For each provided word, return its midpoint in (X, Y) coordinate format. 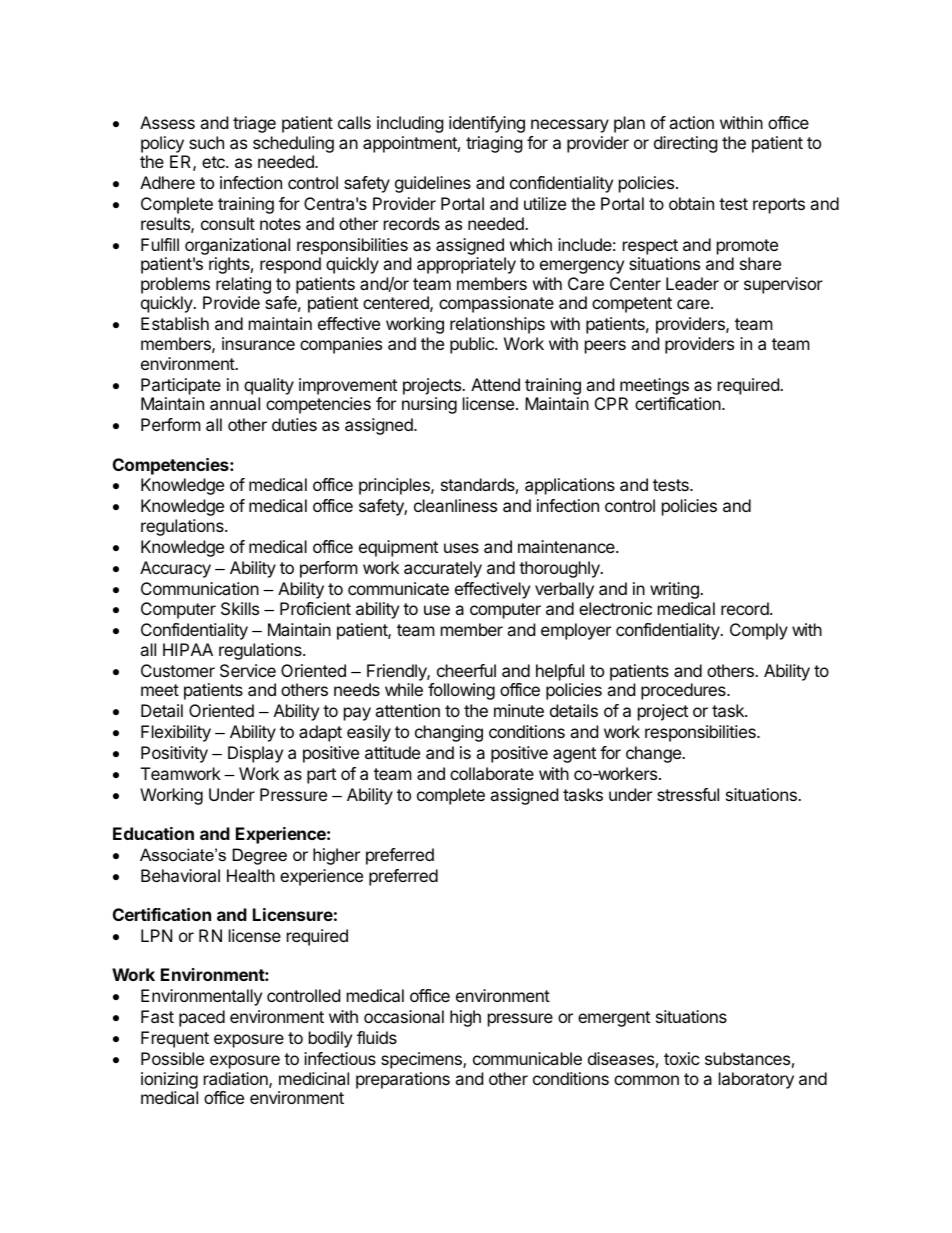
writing (675, 590)
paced (202, 1018)
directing (686, 144)
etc (214, 162)
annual (235, 403)
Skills (240, 608)
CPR (611, 403)
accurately (443, 569)
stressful (688, 794)
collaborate (492, 773)
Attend (495, 384)
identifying (487, 124)
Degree (260, 856)
